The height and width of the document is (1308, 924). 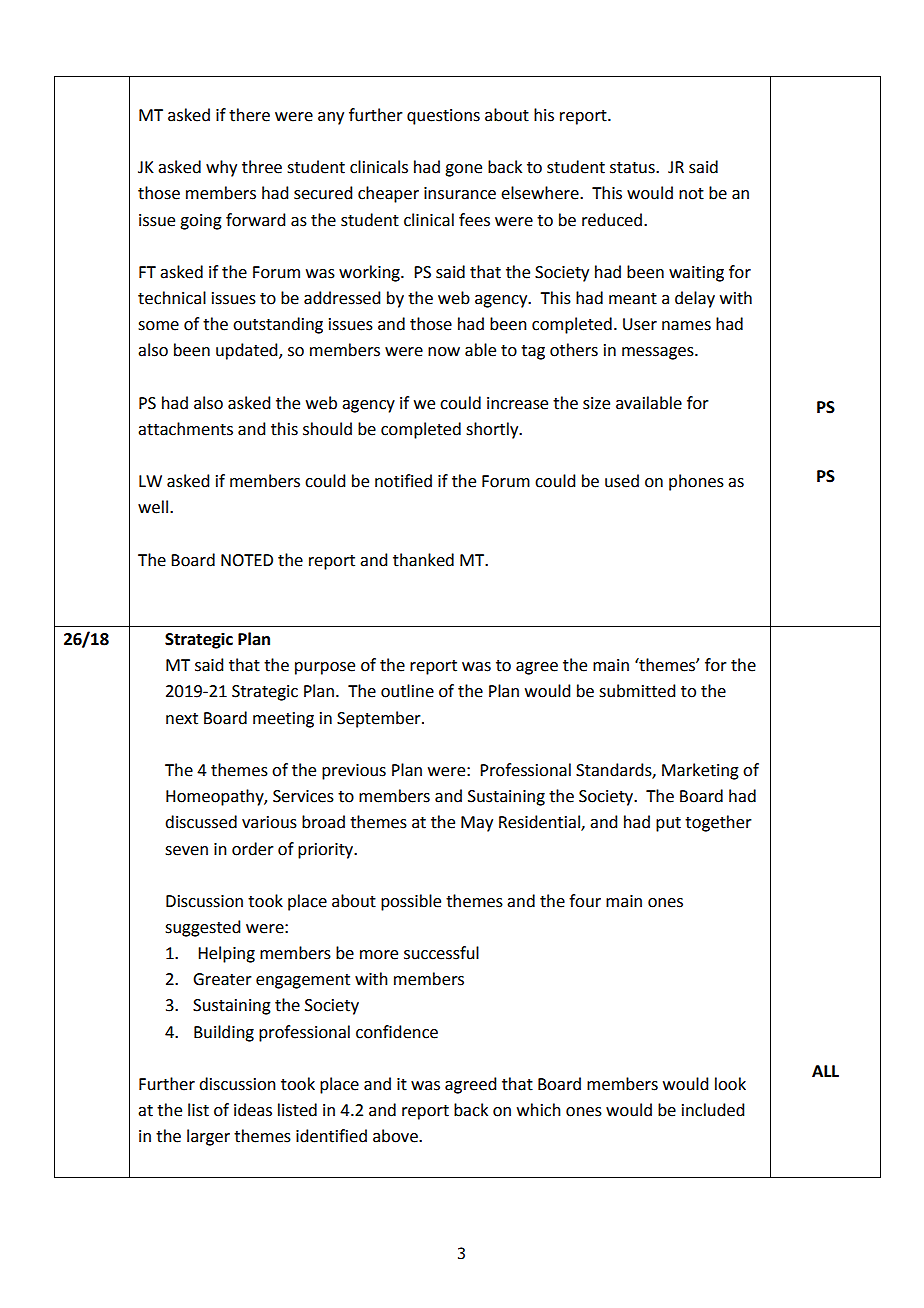 I want to click on NOTED, so click(x=247, y=560).
